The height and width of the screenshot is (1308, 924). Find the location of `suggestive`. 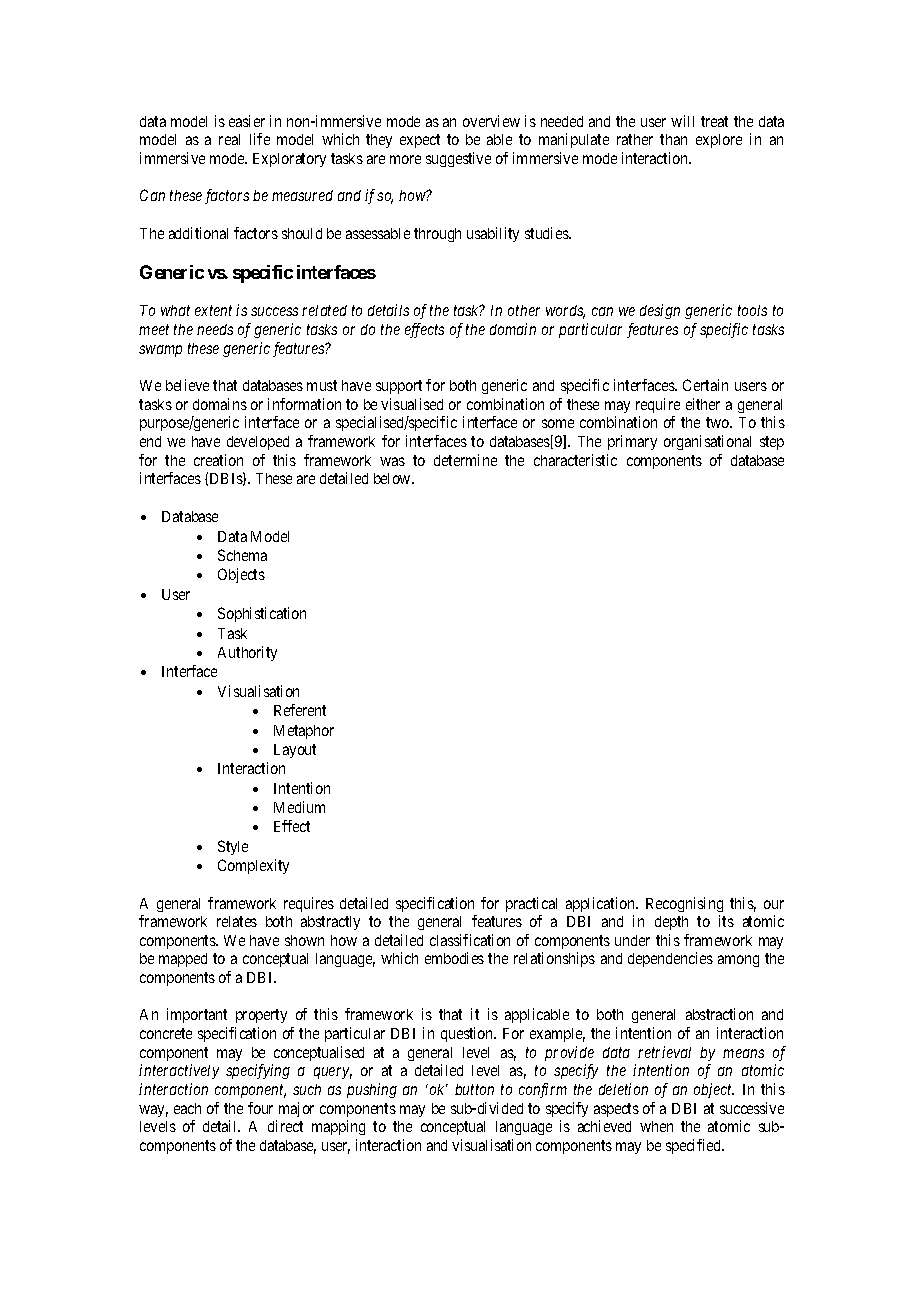

suggestive is located at coordinates (458, 159).
